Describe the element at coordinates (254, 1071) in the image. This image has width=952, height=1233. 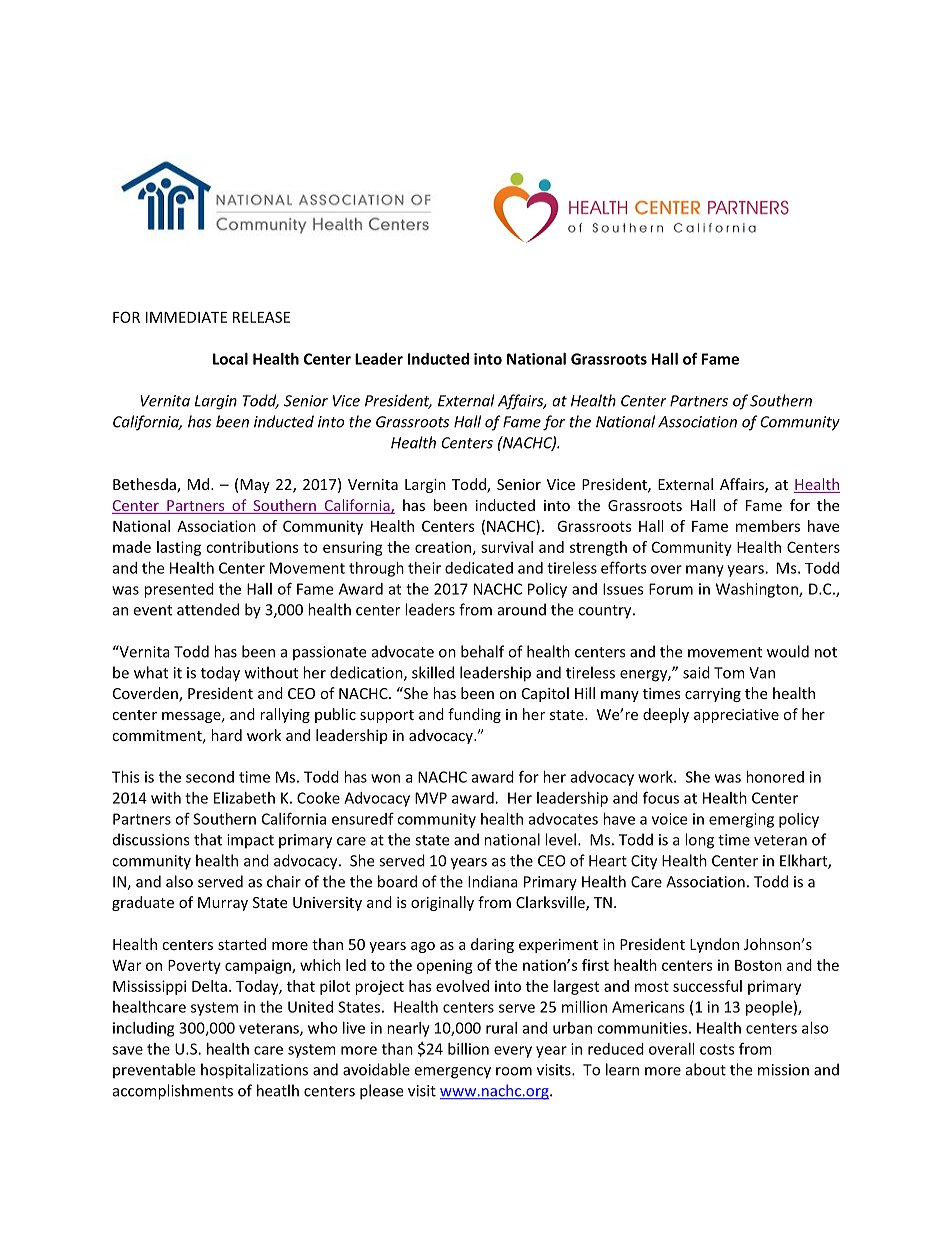
I see `hospitalizations` at that location.
